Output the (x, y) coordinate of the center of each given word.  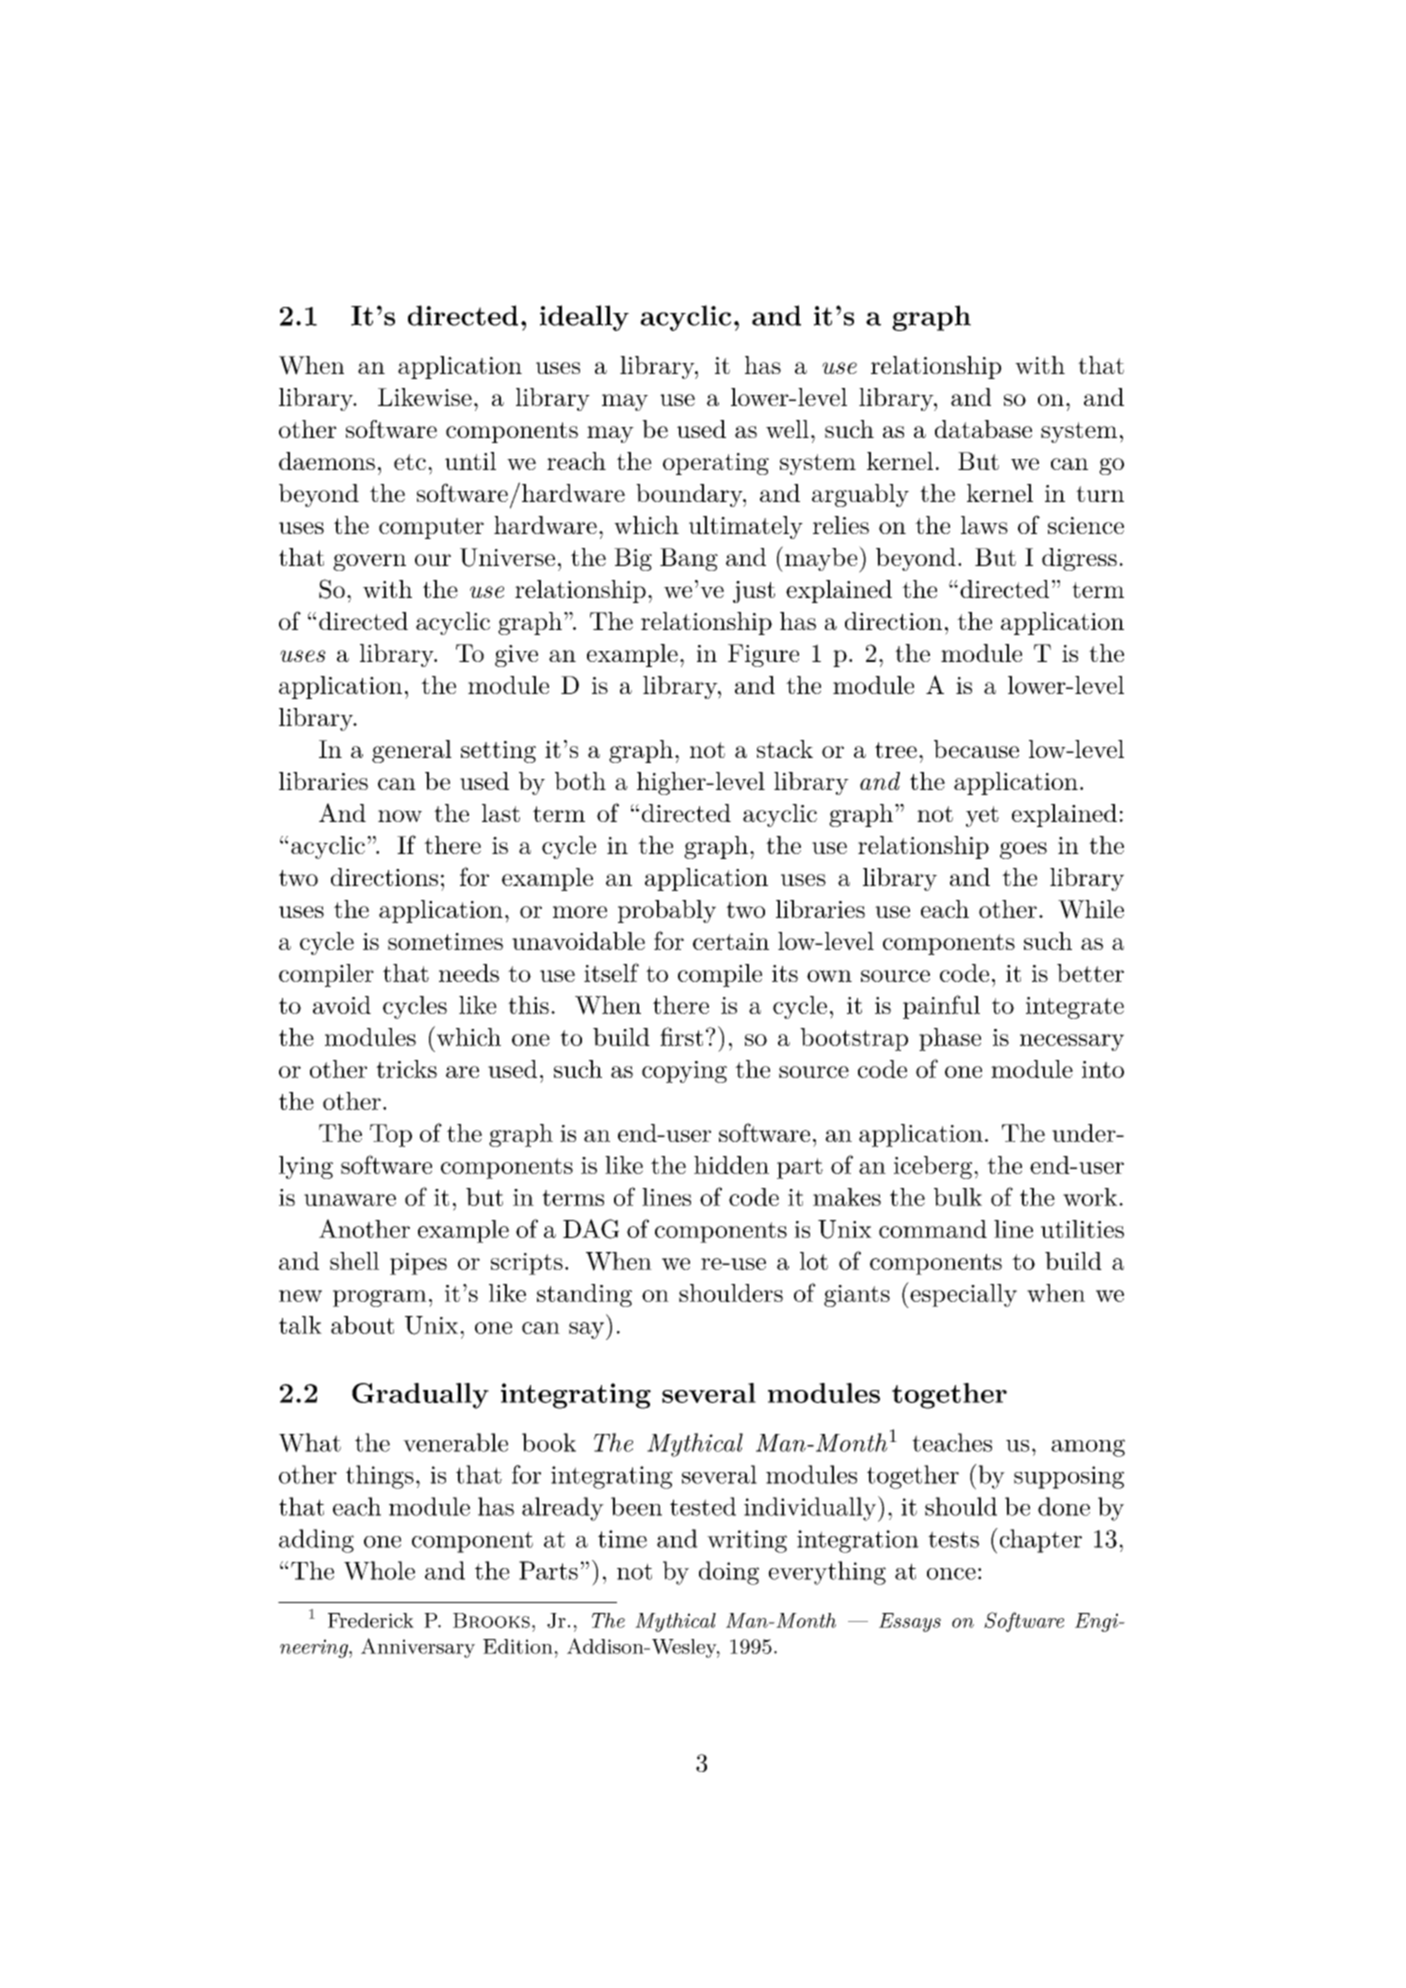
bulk (958, 1197)
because (976, 749)
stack (785, 749)
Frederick (371, 1620)
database (983, 429)
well (787, 429)
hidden (731, 1165)
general (412, 751)
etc (410, 462)
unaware (350, 1200)
